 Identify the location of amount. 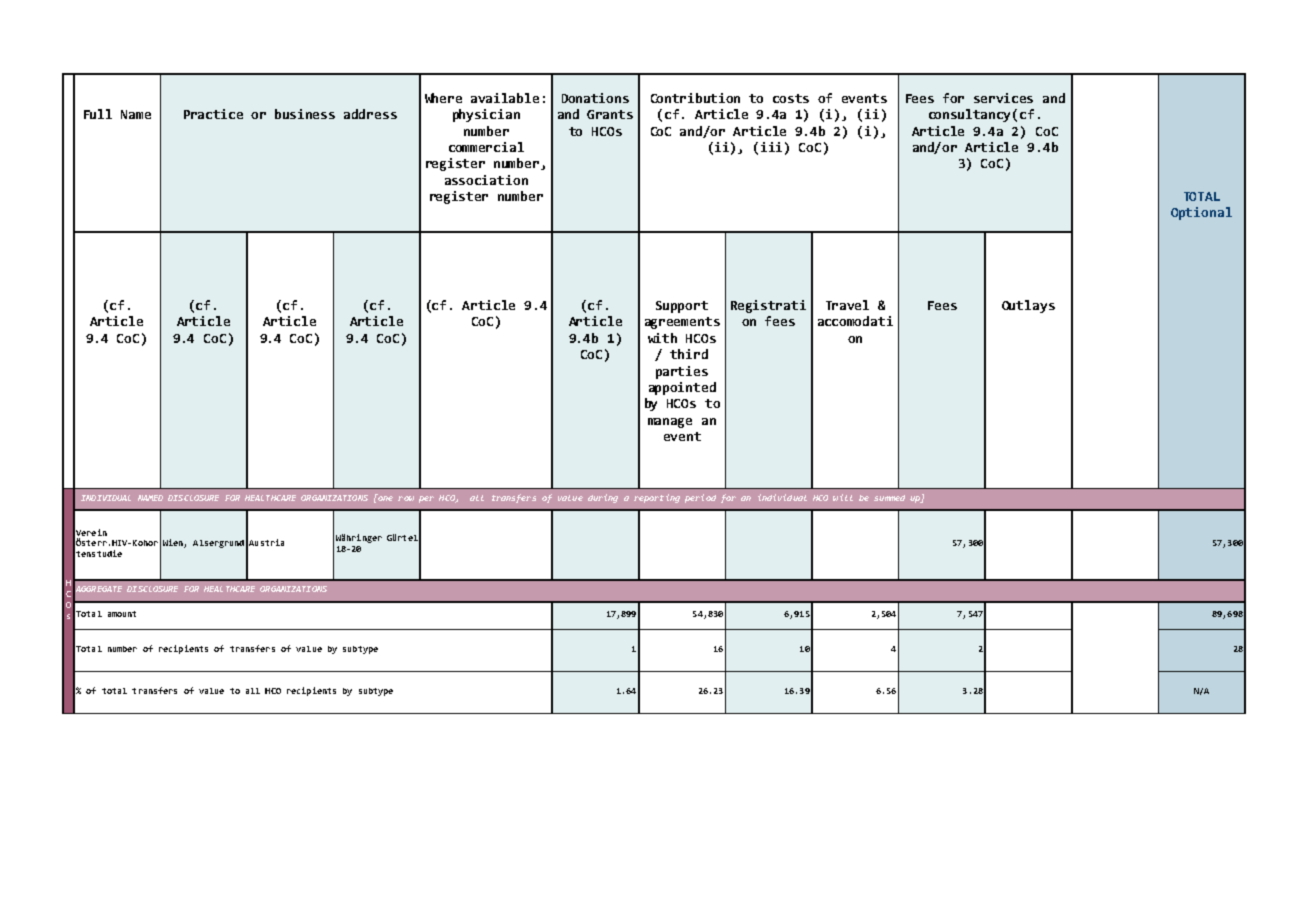
(122, 614).
